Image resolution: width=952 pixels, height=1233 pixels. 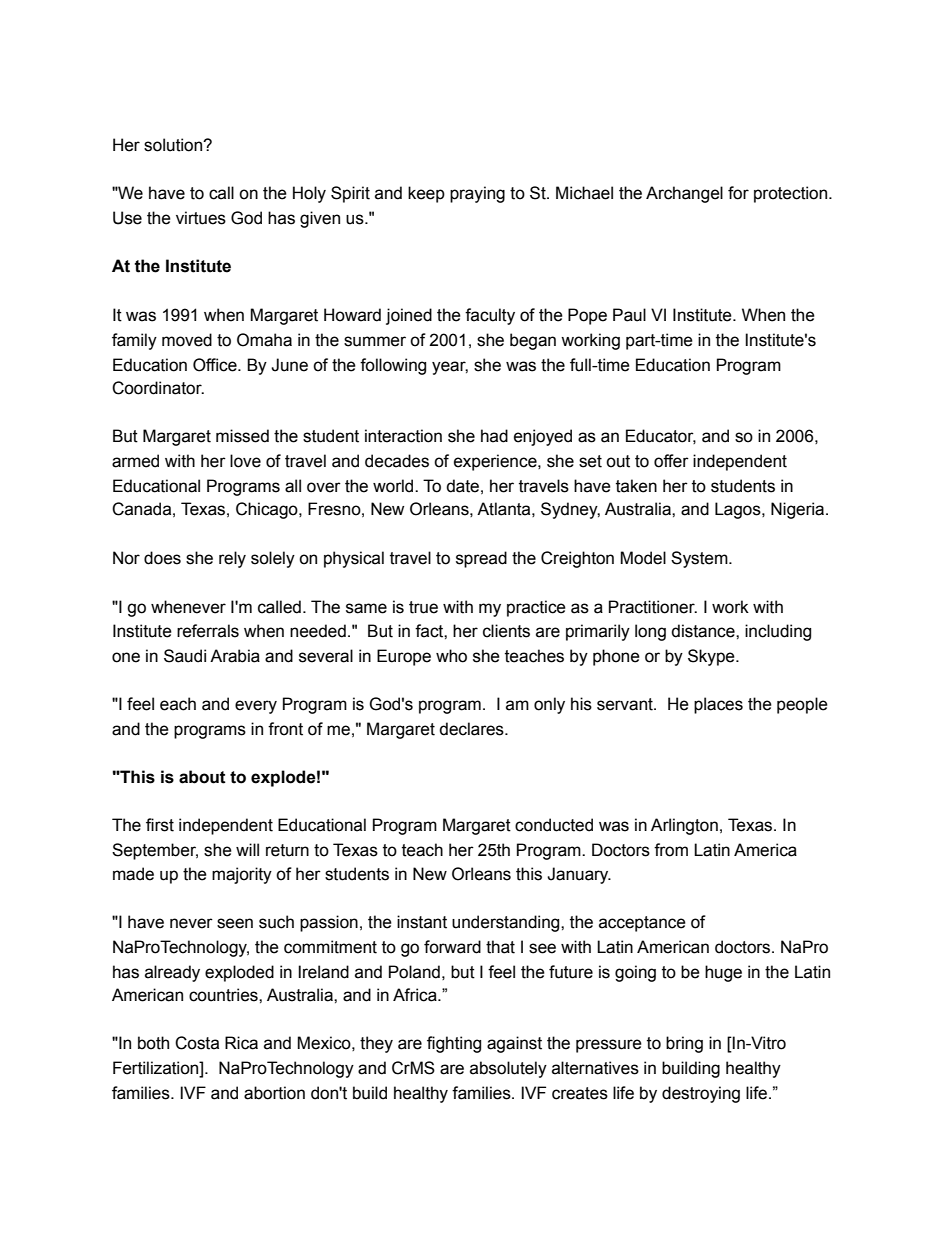 I want to click on referrals, so click(x=208, y=631).
